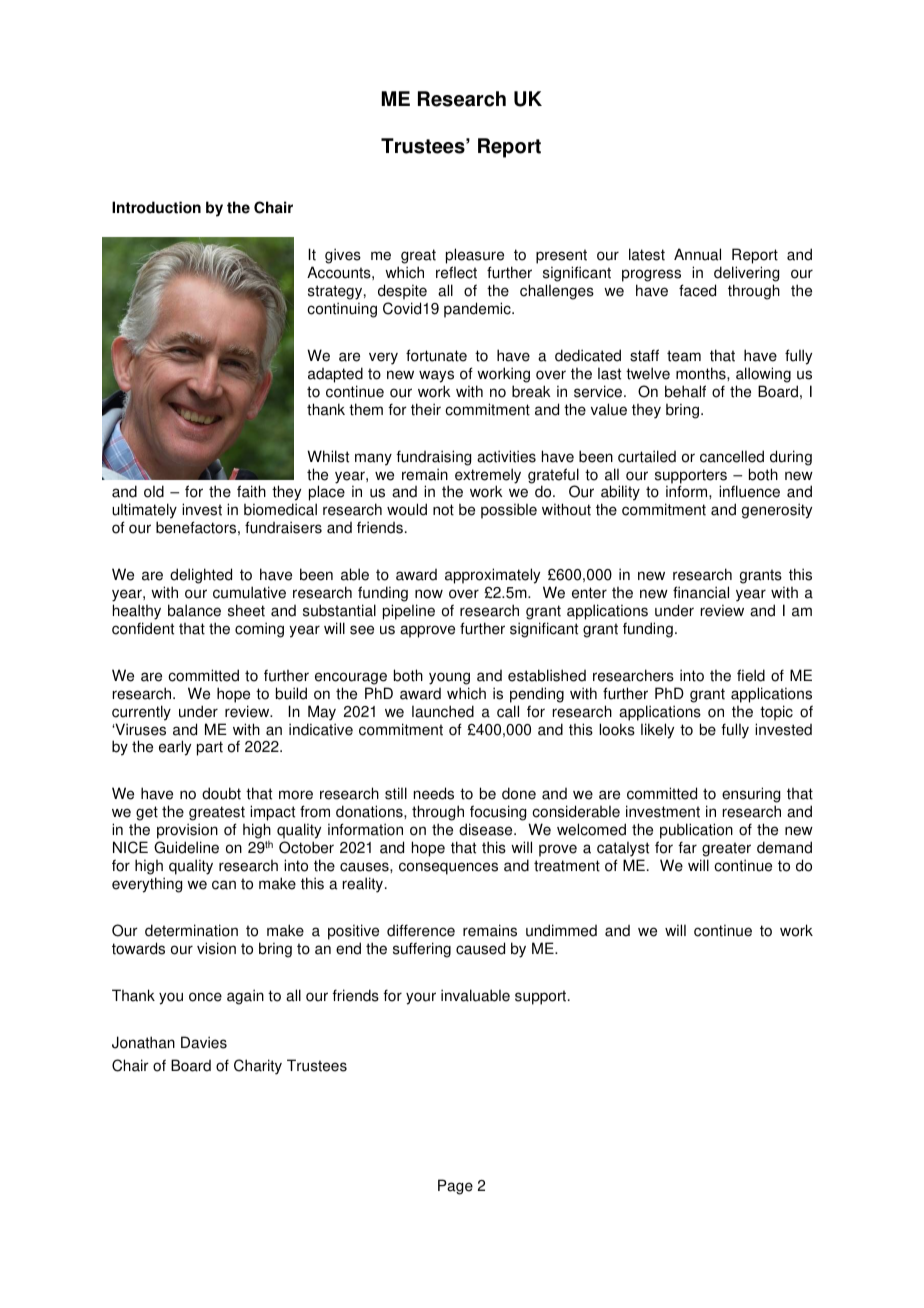 This screenshot has width=924, height=1308. Describe the element at coordinates (201, 577) in the screenshot. I see `delighted` at that location.
